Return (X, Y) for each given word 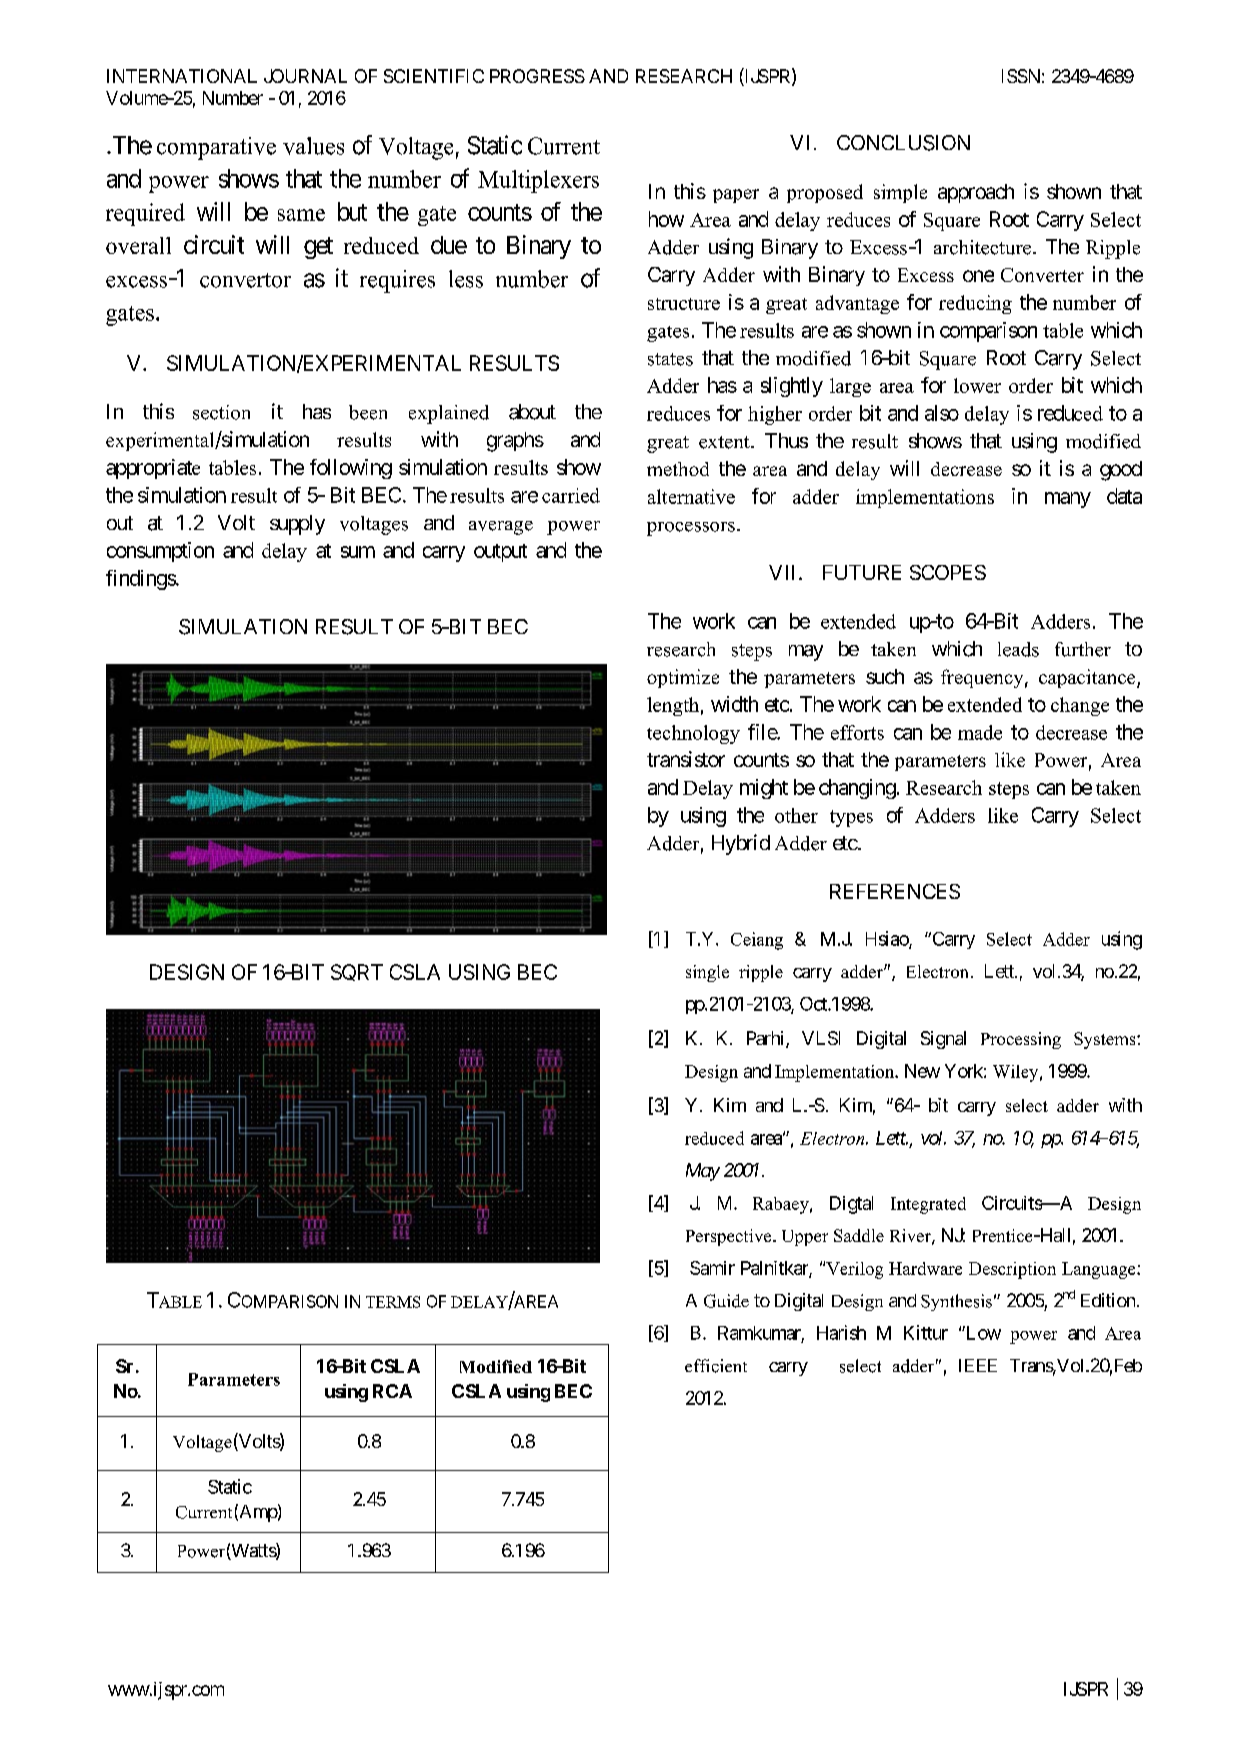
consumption (160, 552)
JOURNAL (305, 76)
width (734, 704)
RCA (392, 1391)
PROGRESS (537, 76)
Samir (712, 1268)
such (885, 676)
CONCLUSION (903, 143)
